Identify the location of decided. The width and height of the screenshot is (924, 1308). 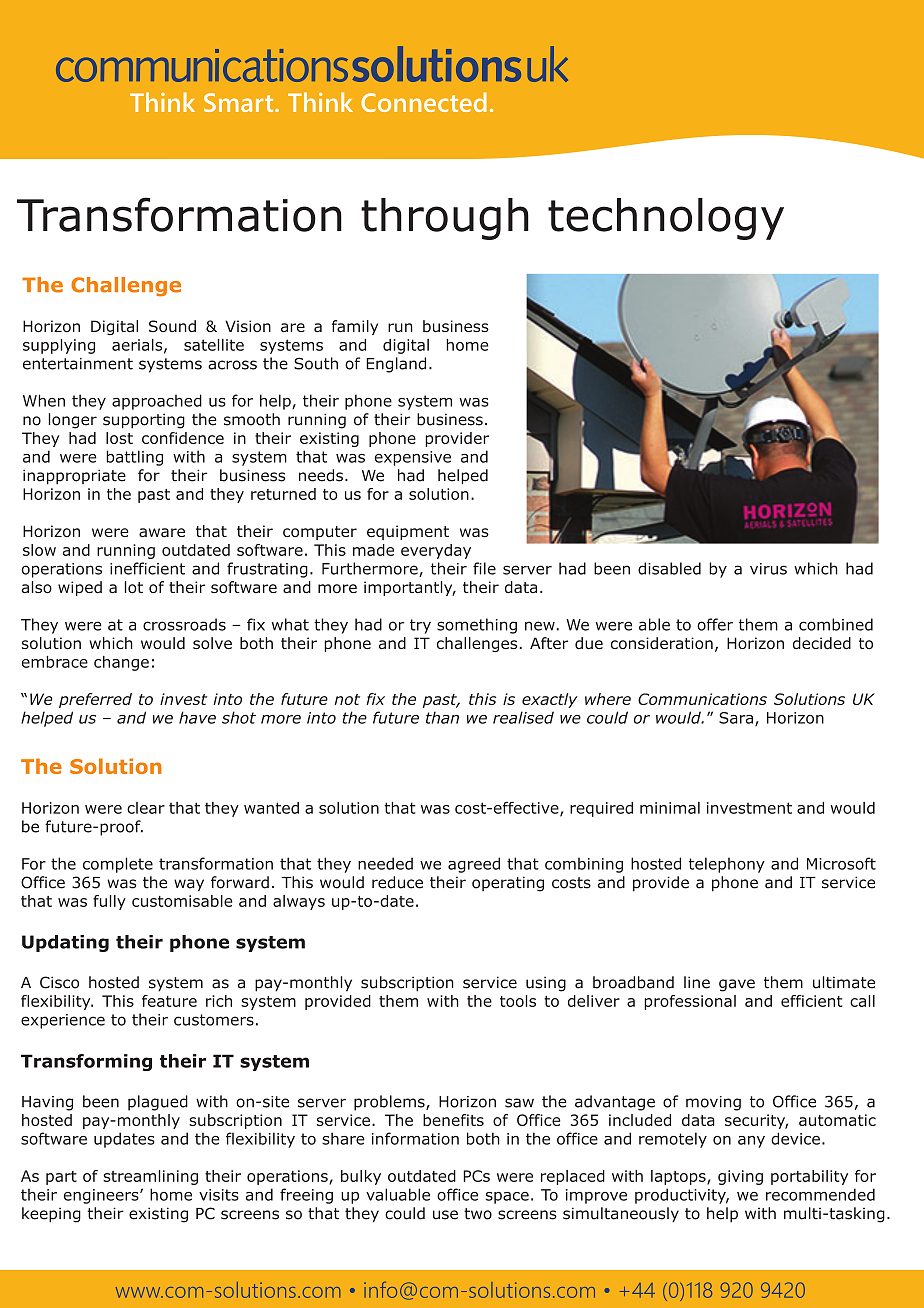
(822, 643).
